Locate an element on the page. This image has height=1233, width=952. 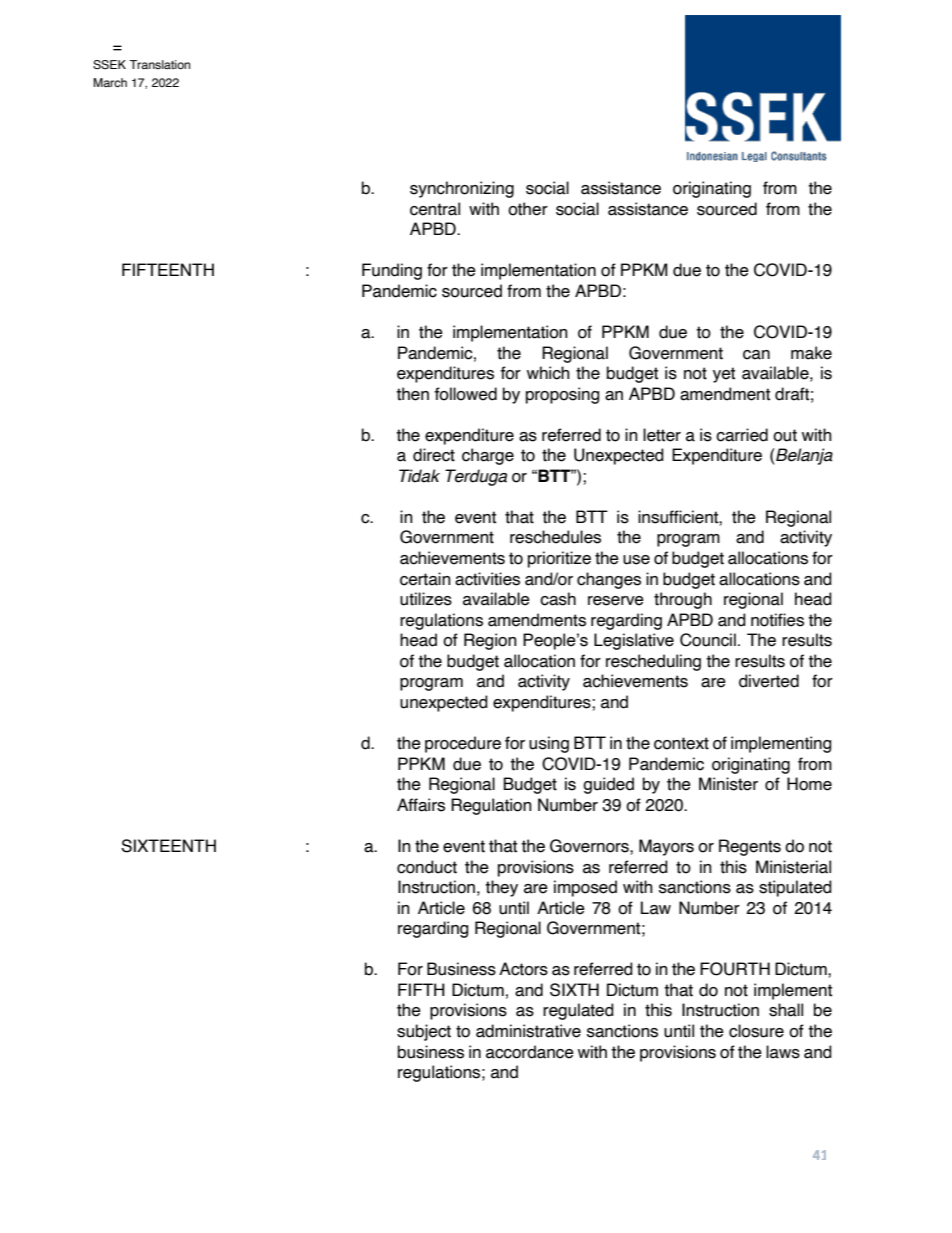
followed is located at coordinates (466, 394).
